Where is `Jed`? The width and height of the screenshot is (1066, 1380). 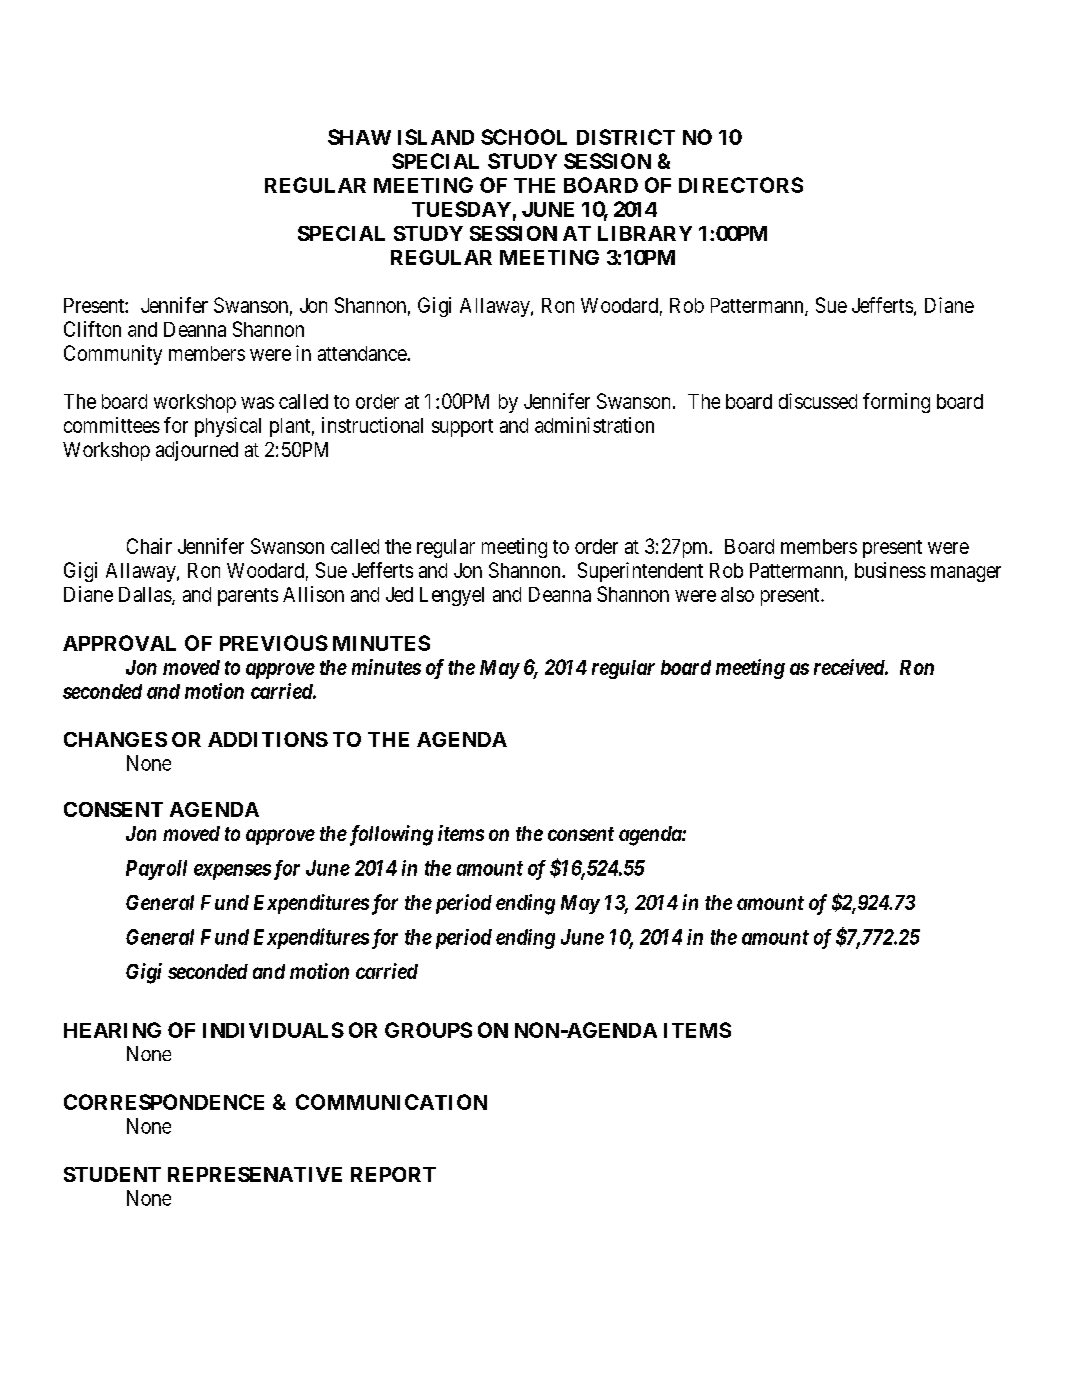
Jed is located at coordinates (399, 594).
